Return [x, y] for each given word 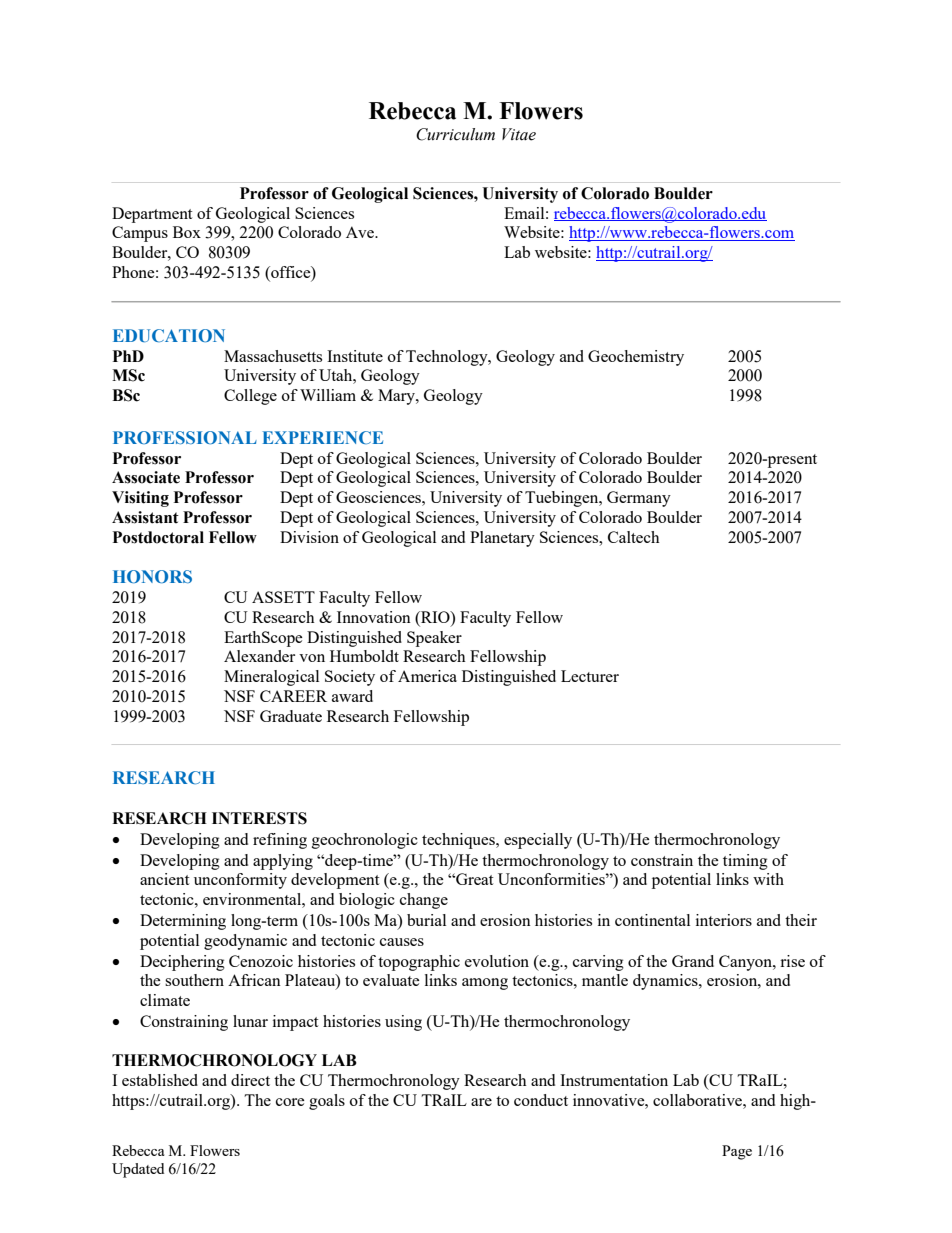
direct [250, 1080]
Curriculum [455, 134]
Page [737, 1152]
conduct [541, 1100]
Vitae [519, 134]
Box [187, 232]
